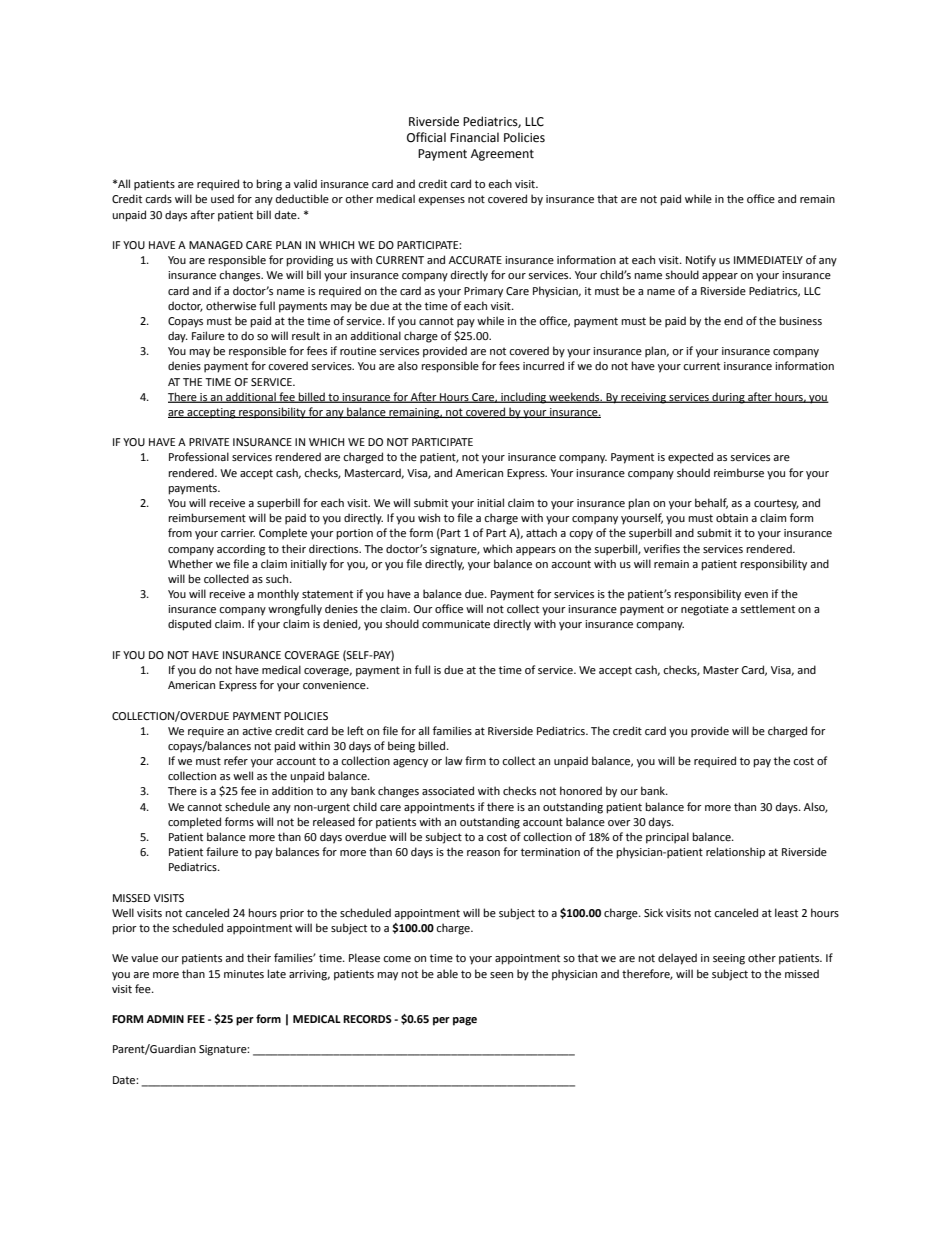 The image size is (952, 1233). Describe the element at coordinates (729, 959) in the screenshot. I see `seeing` at that location.
